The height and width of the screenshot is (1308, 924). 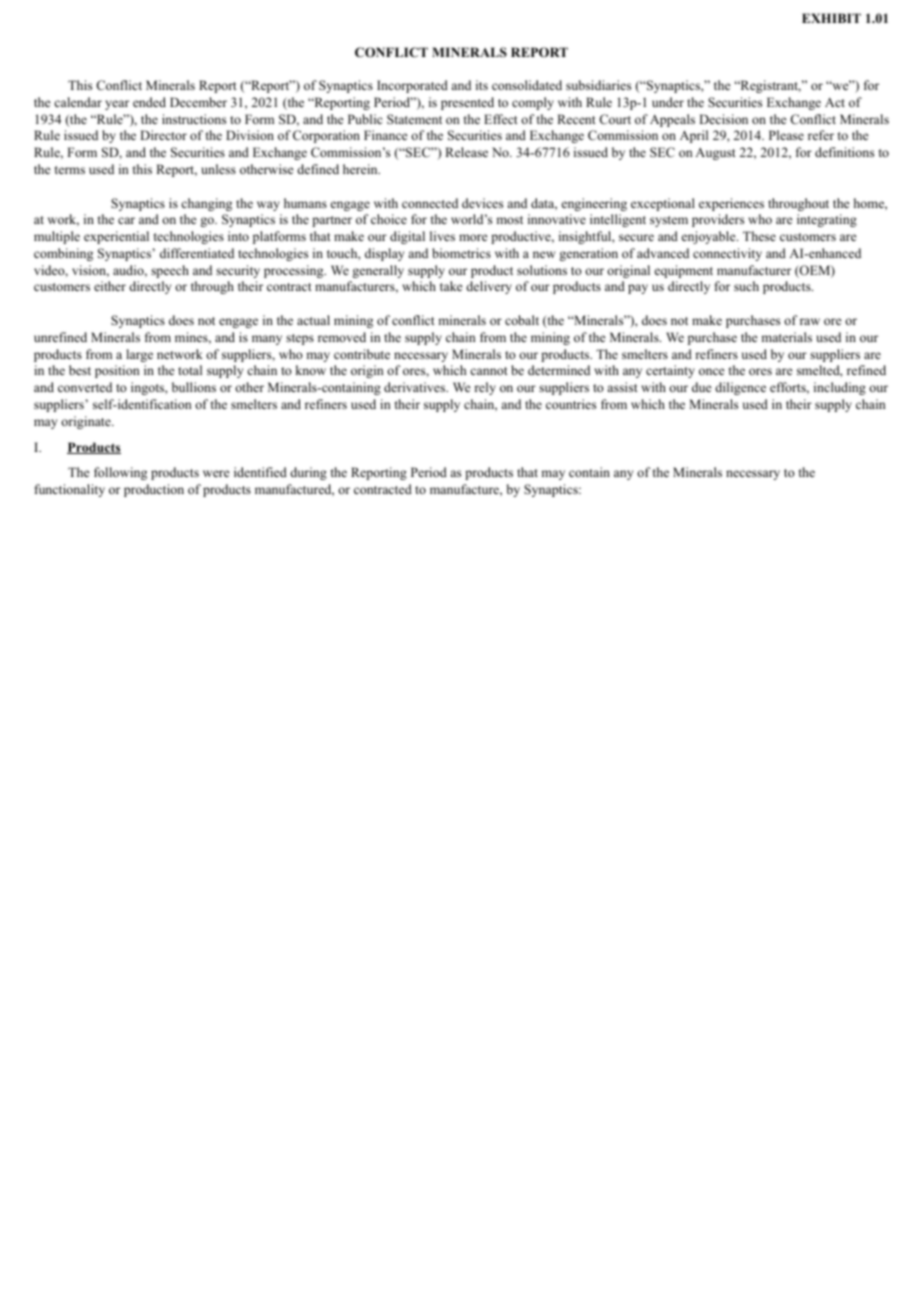 What do you see at coordinates (110, 286) in the screenshot?
I see `either` at bounding box center [110, 286].
